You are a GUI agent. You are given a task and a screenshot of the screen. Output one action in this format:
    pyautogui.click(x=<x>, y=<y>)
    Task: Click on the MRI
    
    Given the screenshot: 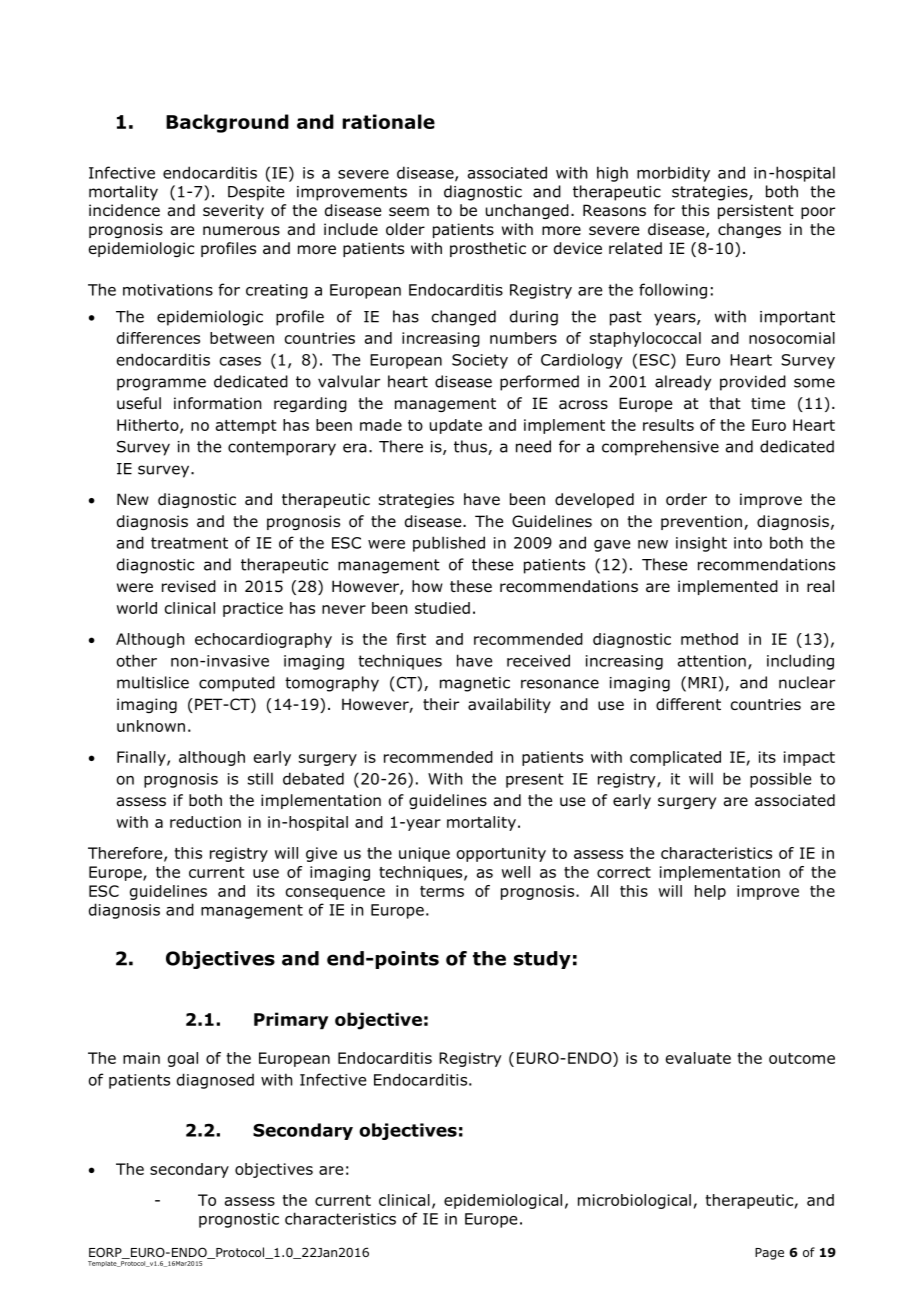 What is the action you would take?
    pyautogui.click(x=702, y=683)
